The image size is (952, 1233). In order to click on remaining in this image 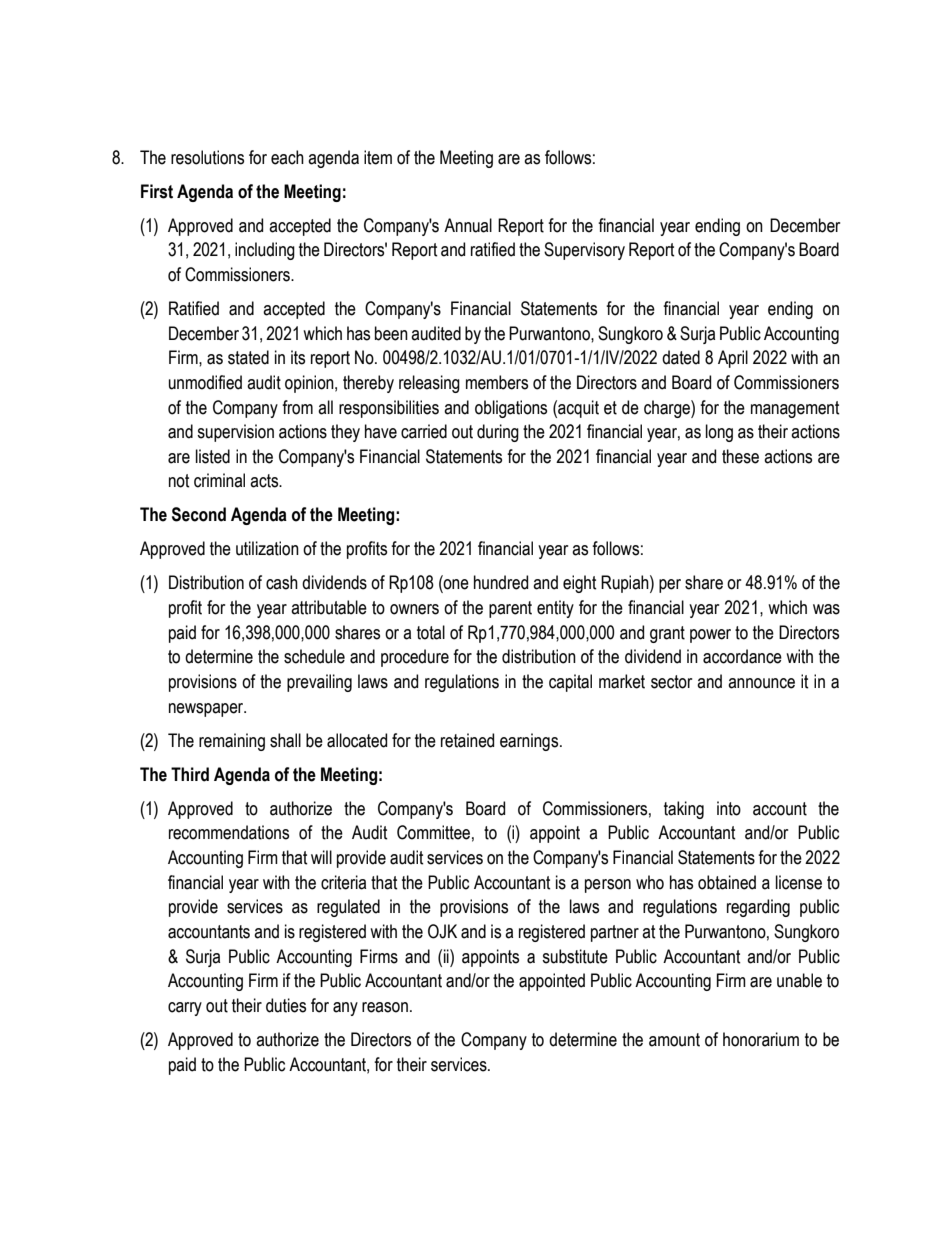, I will do `click(232, 742)`.
